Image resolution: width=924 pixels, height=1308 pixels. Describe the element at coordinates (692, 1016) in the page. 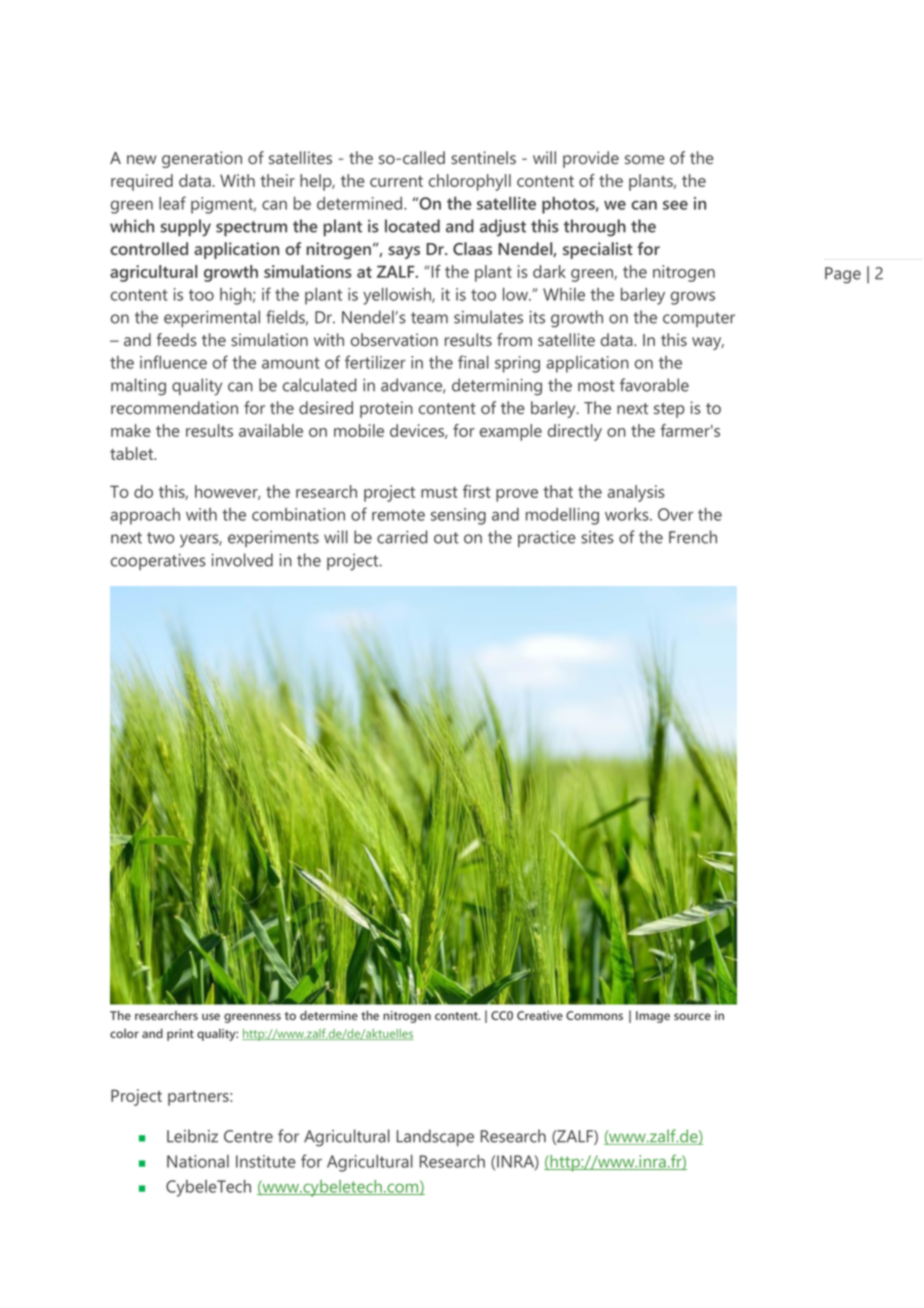

I see `source` at that location.
